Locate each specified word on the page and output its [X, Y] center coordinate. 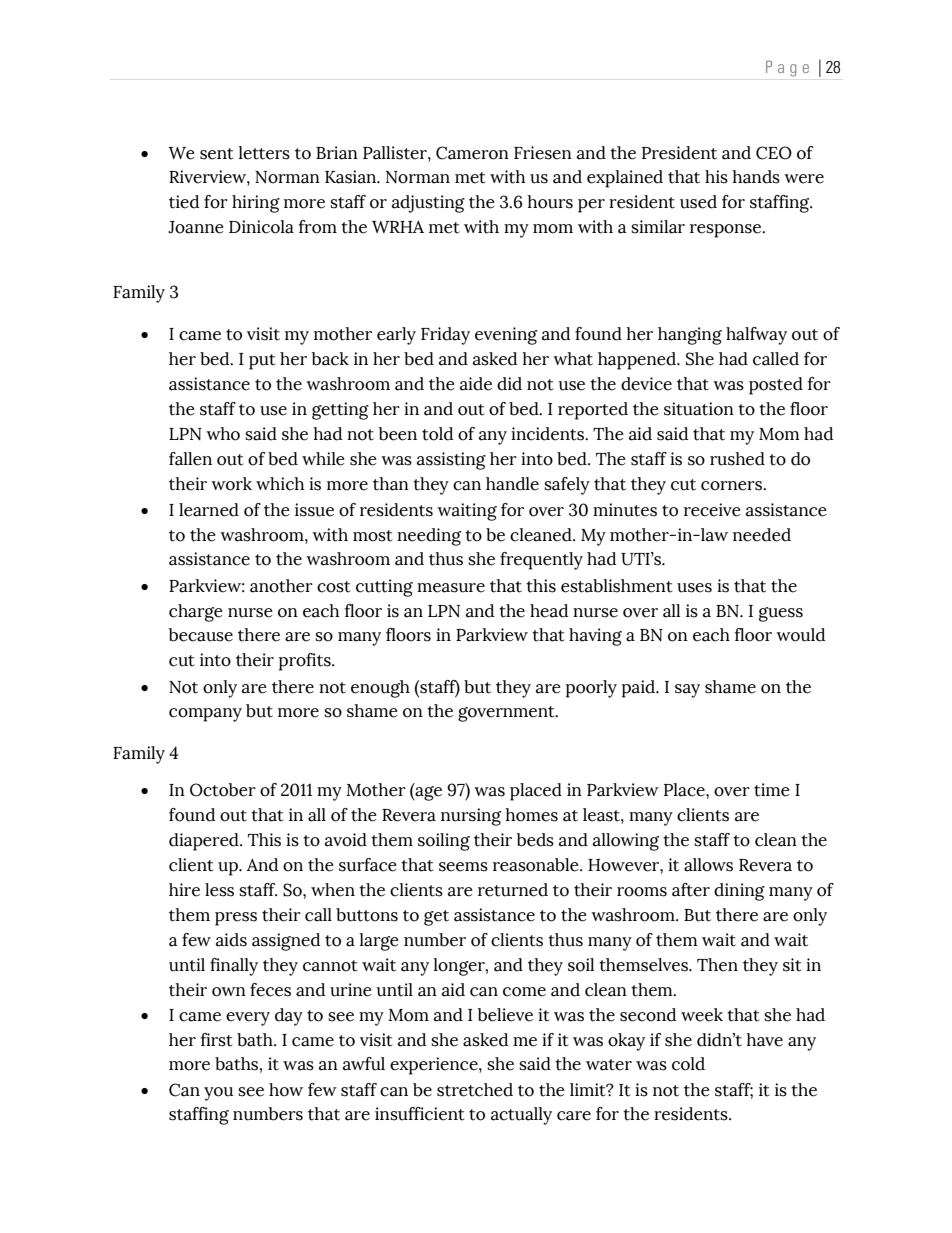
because [201, 635]
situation [699, 409]
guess [781, 614]
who [223, 434]
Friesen [543, 153]
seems [463, 867]
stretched [475, 1090]
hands [756, 177]
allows [708, 865]
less [219, 890]
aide [476, 384]
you [218, 1094]
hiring [256, 204]
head [549, 611]
